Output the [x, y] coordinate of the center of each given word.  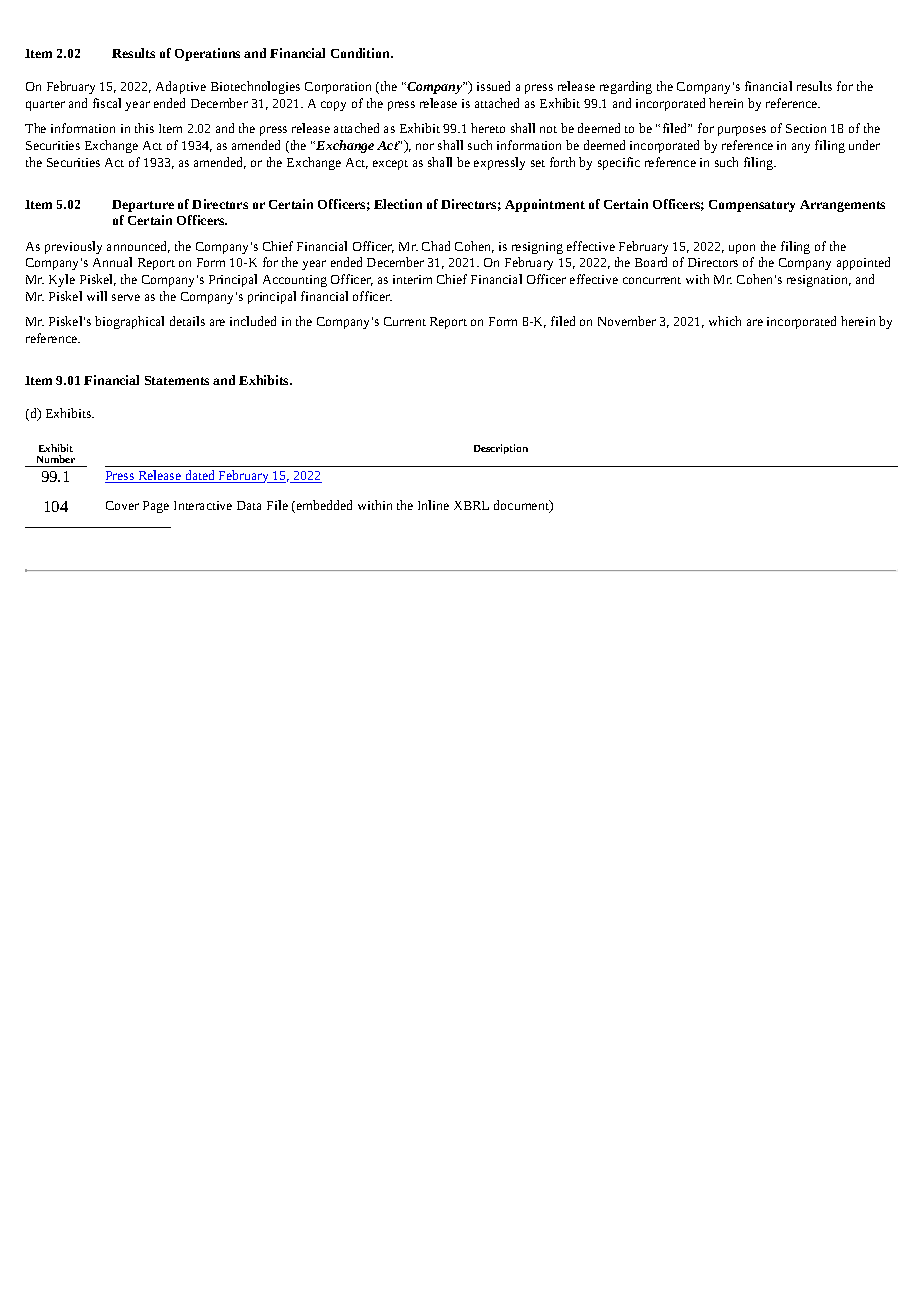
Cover [122, 505]
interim [412, 279]
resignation [819, 281]
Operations [207, 54]
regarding [626, 87]
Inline [433, 505]
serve [126, 297]
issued [493, 86]
